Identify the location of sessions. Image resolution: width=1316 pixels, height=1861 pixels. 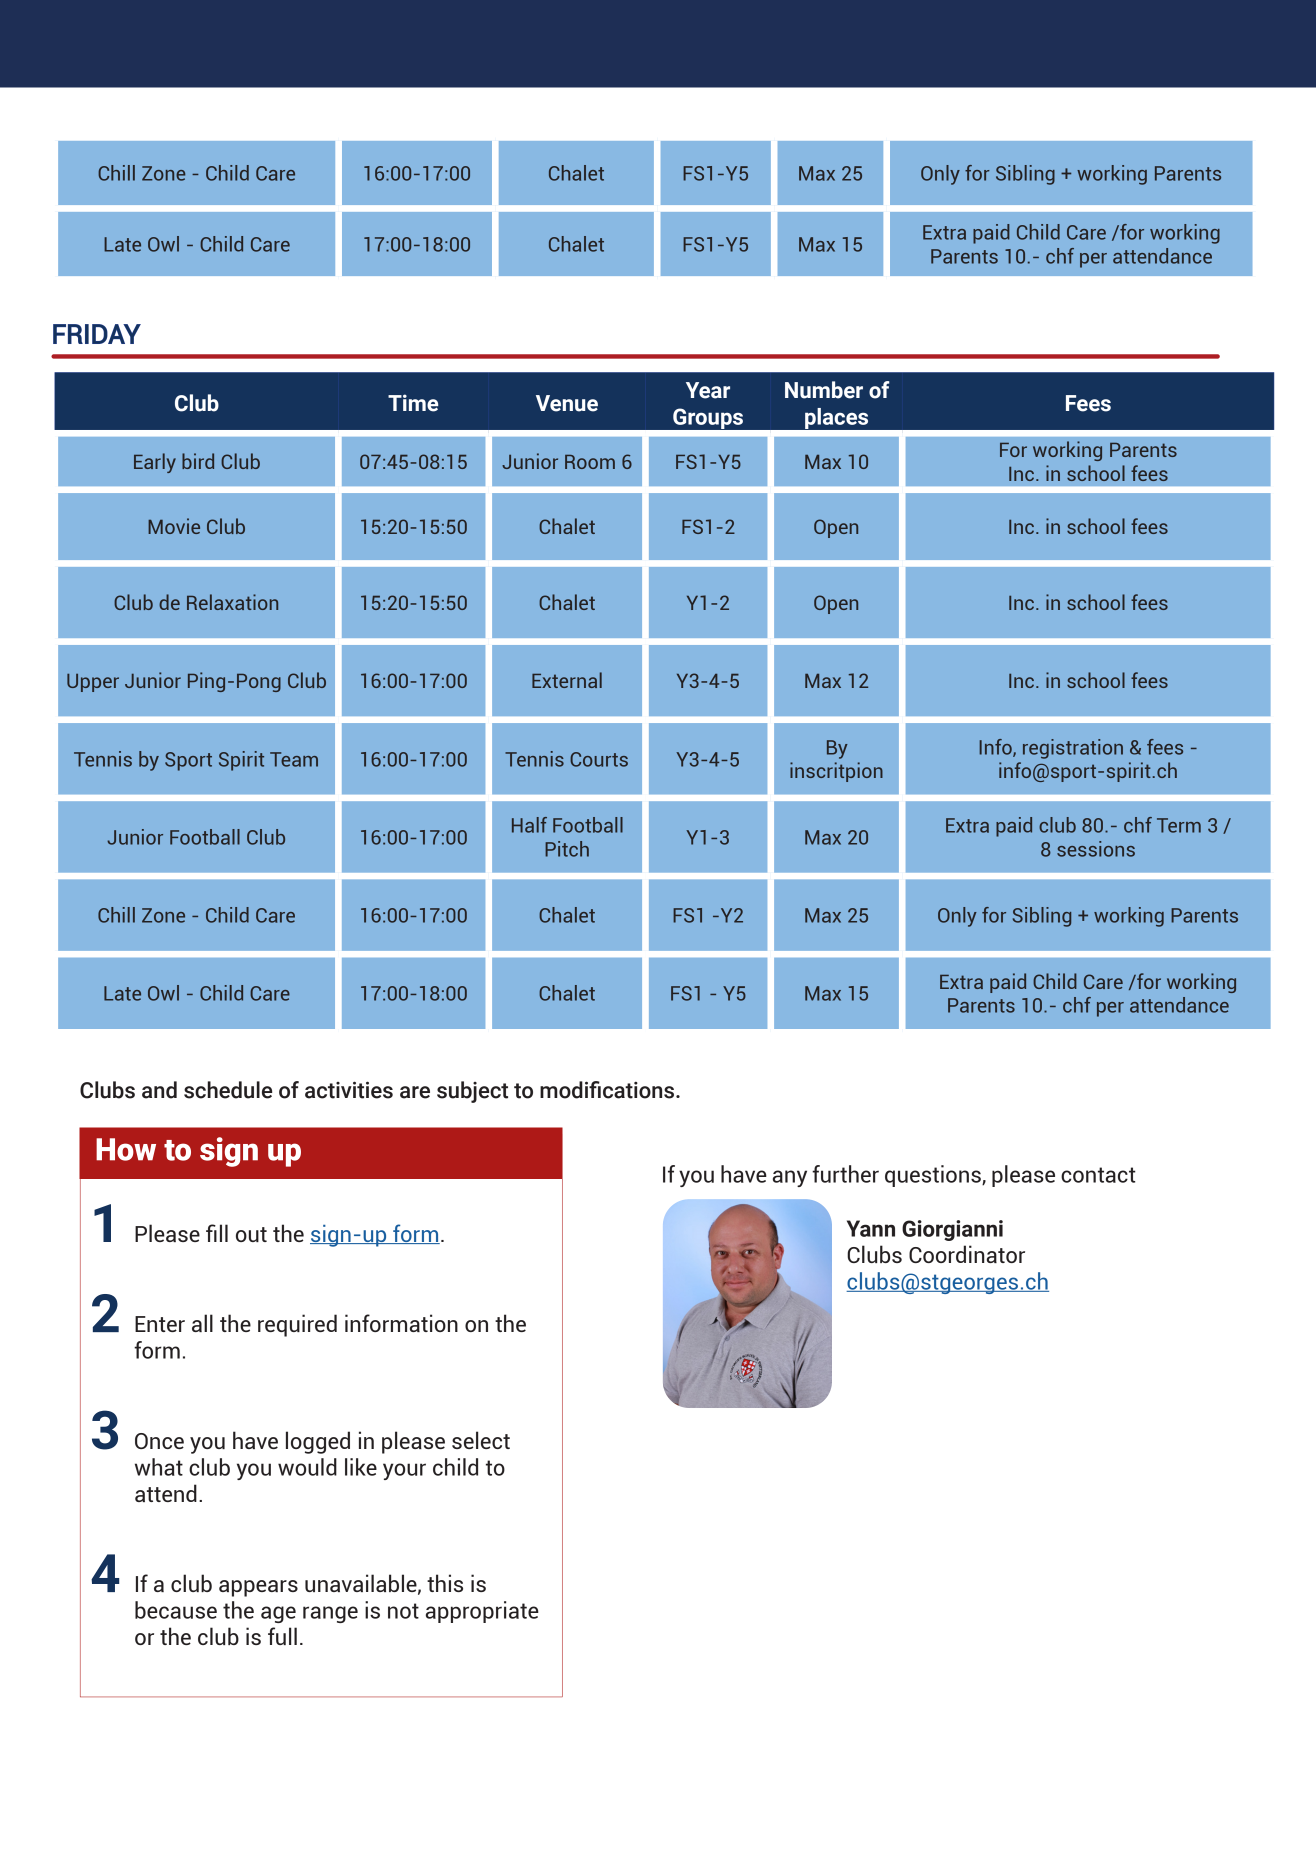
(1096, 849).
